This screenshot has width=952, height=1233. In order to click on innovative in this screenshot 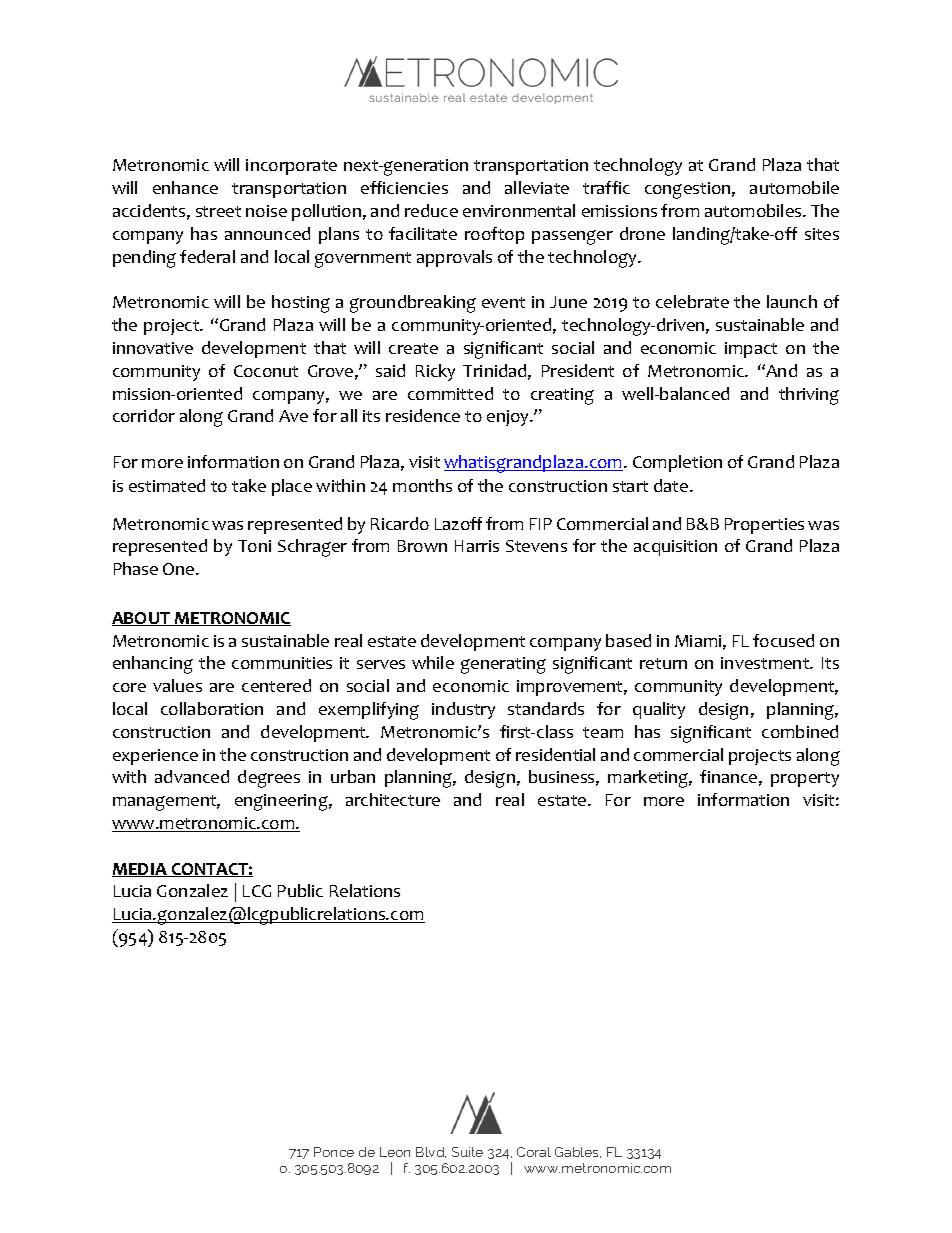, I will do `click(153, 348)`.
